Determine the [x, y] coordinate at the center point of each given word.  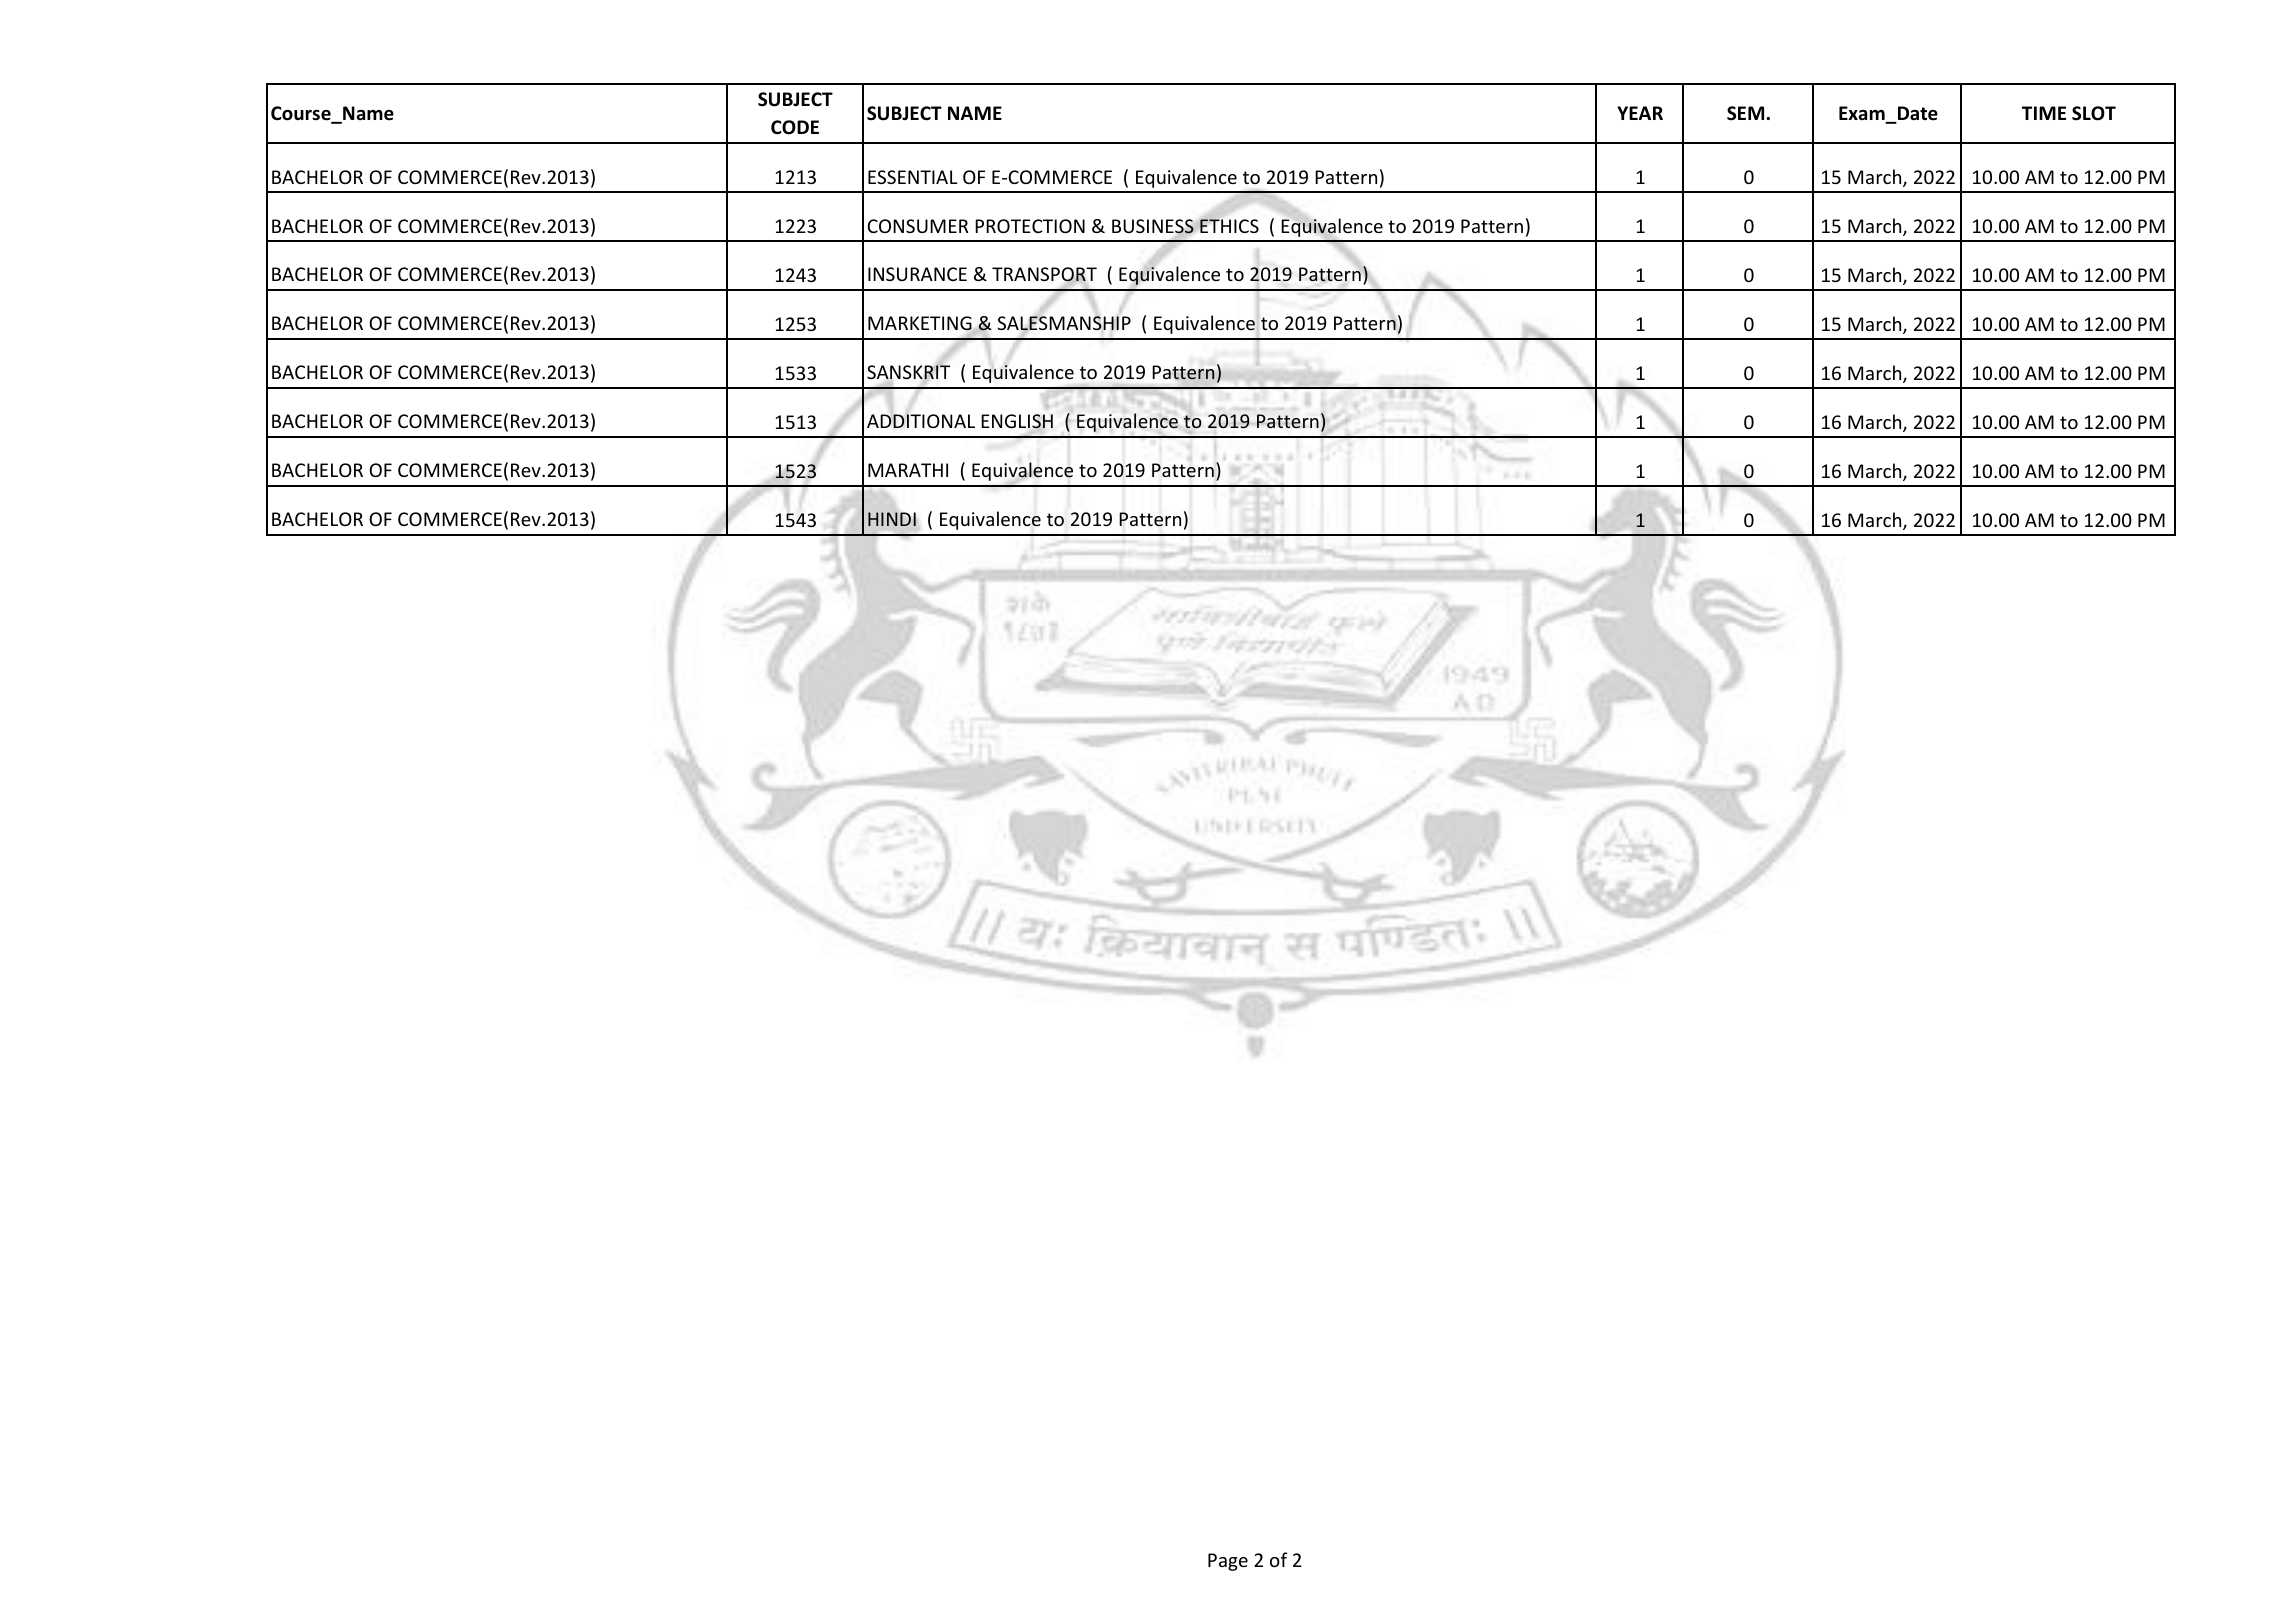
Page [1228, 1562]
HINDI [892, 519]
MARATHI [908, 470]
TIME [2044, 113]
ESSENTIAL [912, 177]
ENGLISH [1017, 422]
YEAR [1640, 113]
